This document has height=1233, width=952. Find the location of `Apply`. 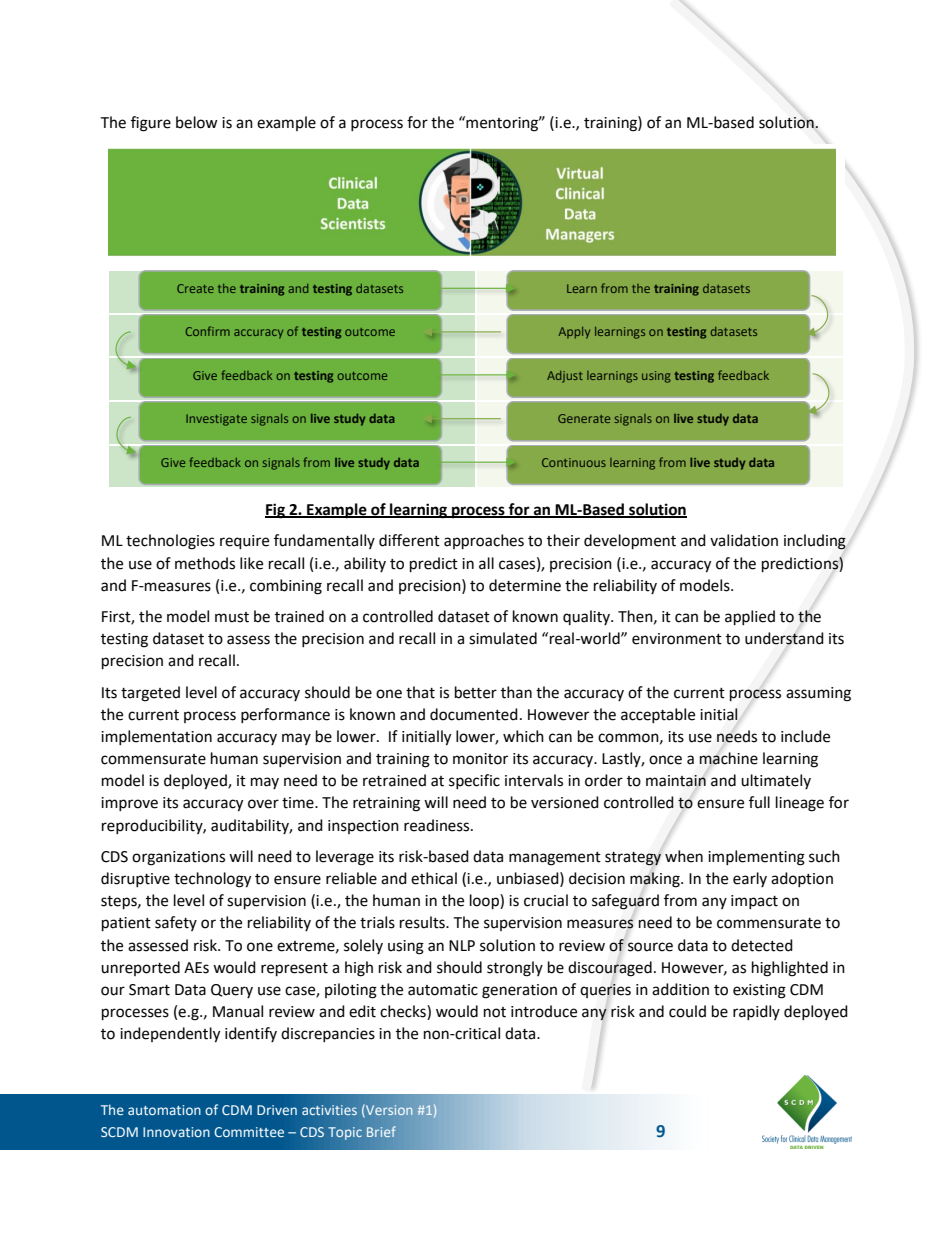

Apply is located at coordinates (574, 333).
